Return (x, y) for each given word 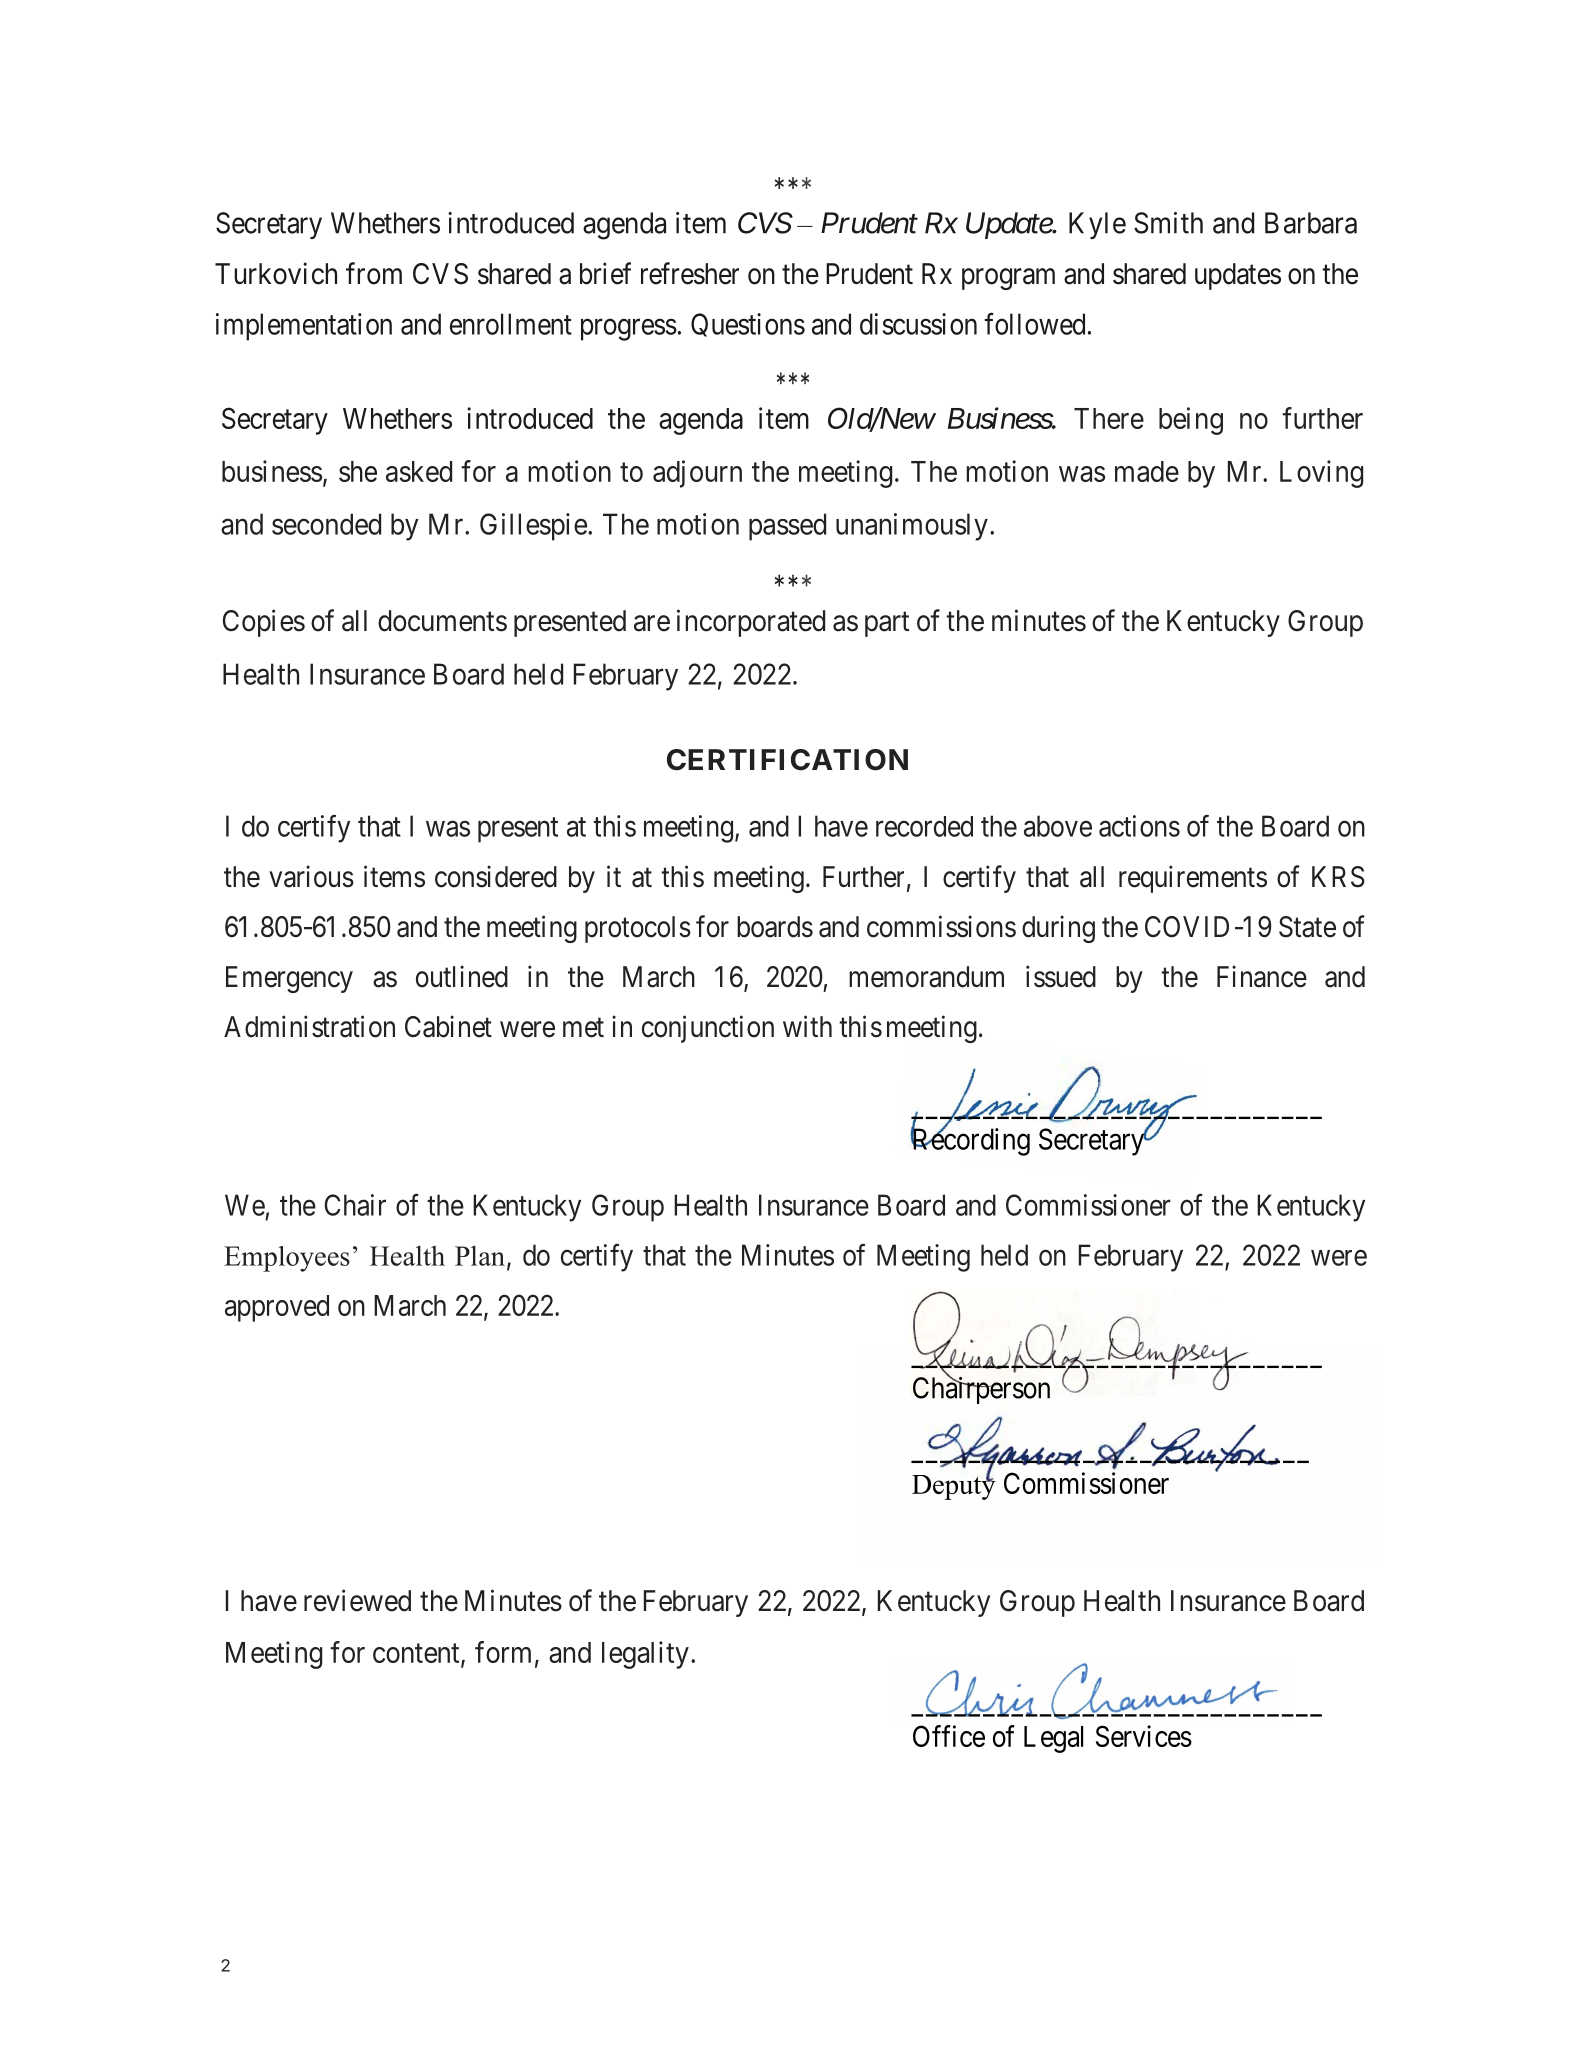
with (807, 1026)
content (417, 1654)
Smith (1168, 223)
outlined (462, 976)
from (374, 273)
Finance (1262, 976)
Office (949, 1736)
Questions (748, 325)
